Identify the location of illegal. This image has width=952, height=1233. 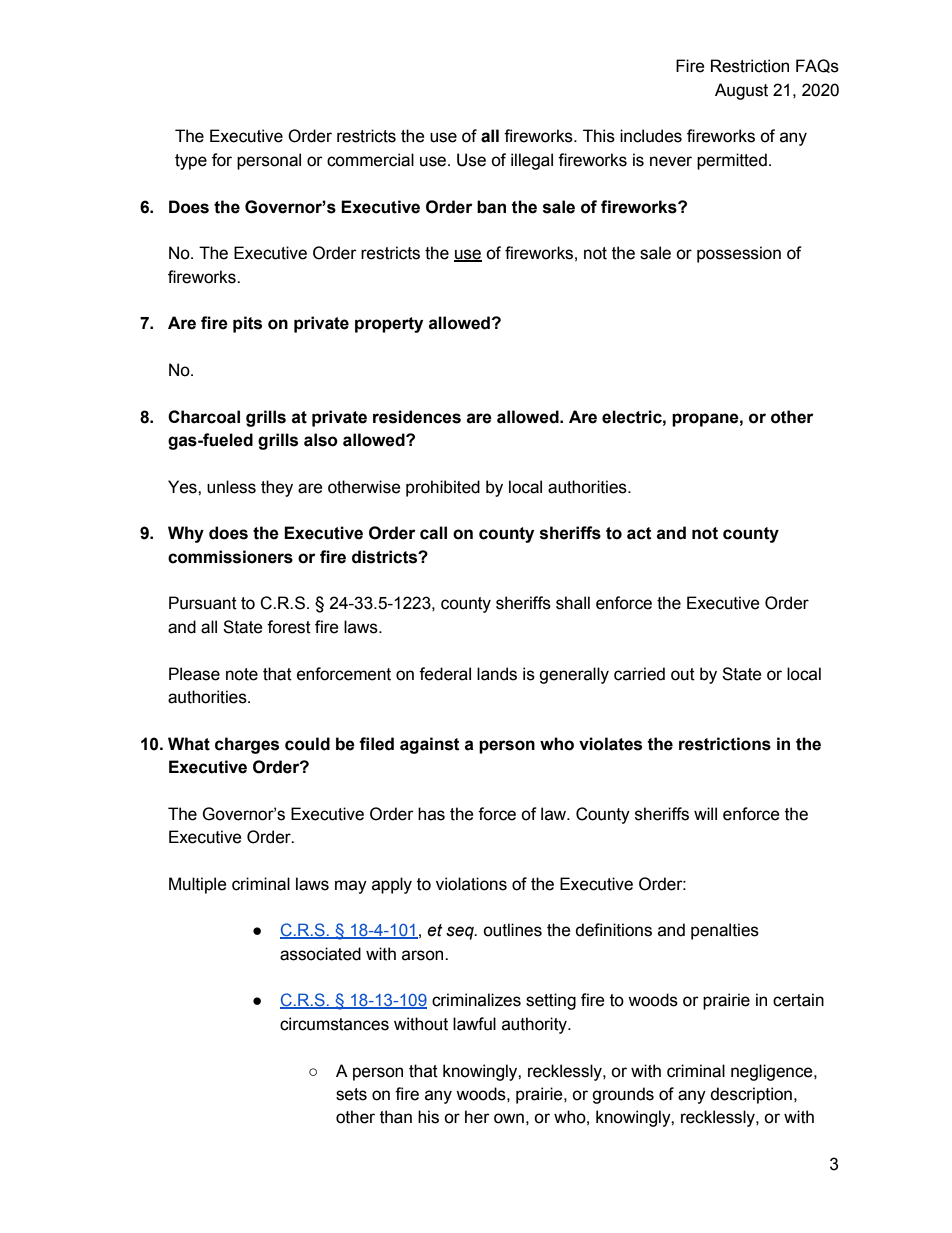
(532, 161).
